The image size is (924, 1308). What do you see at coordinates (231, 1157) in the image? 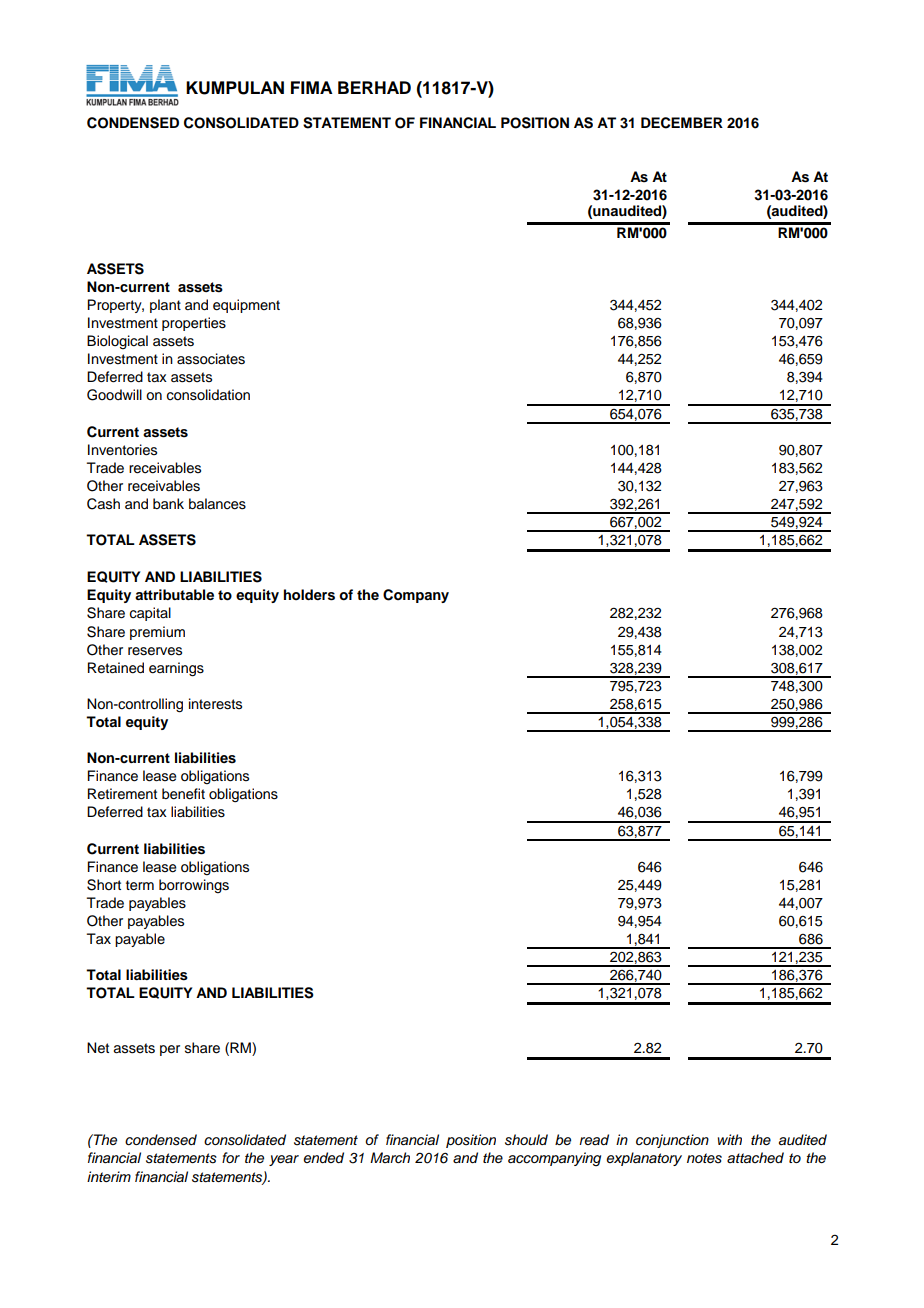
I see `for` at bounding box center [231, 1157].
